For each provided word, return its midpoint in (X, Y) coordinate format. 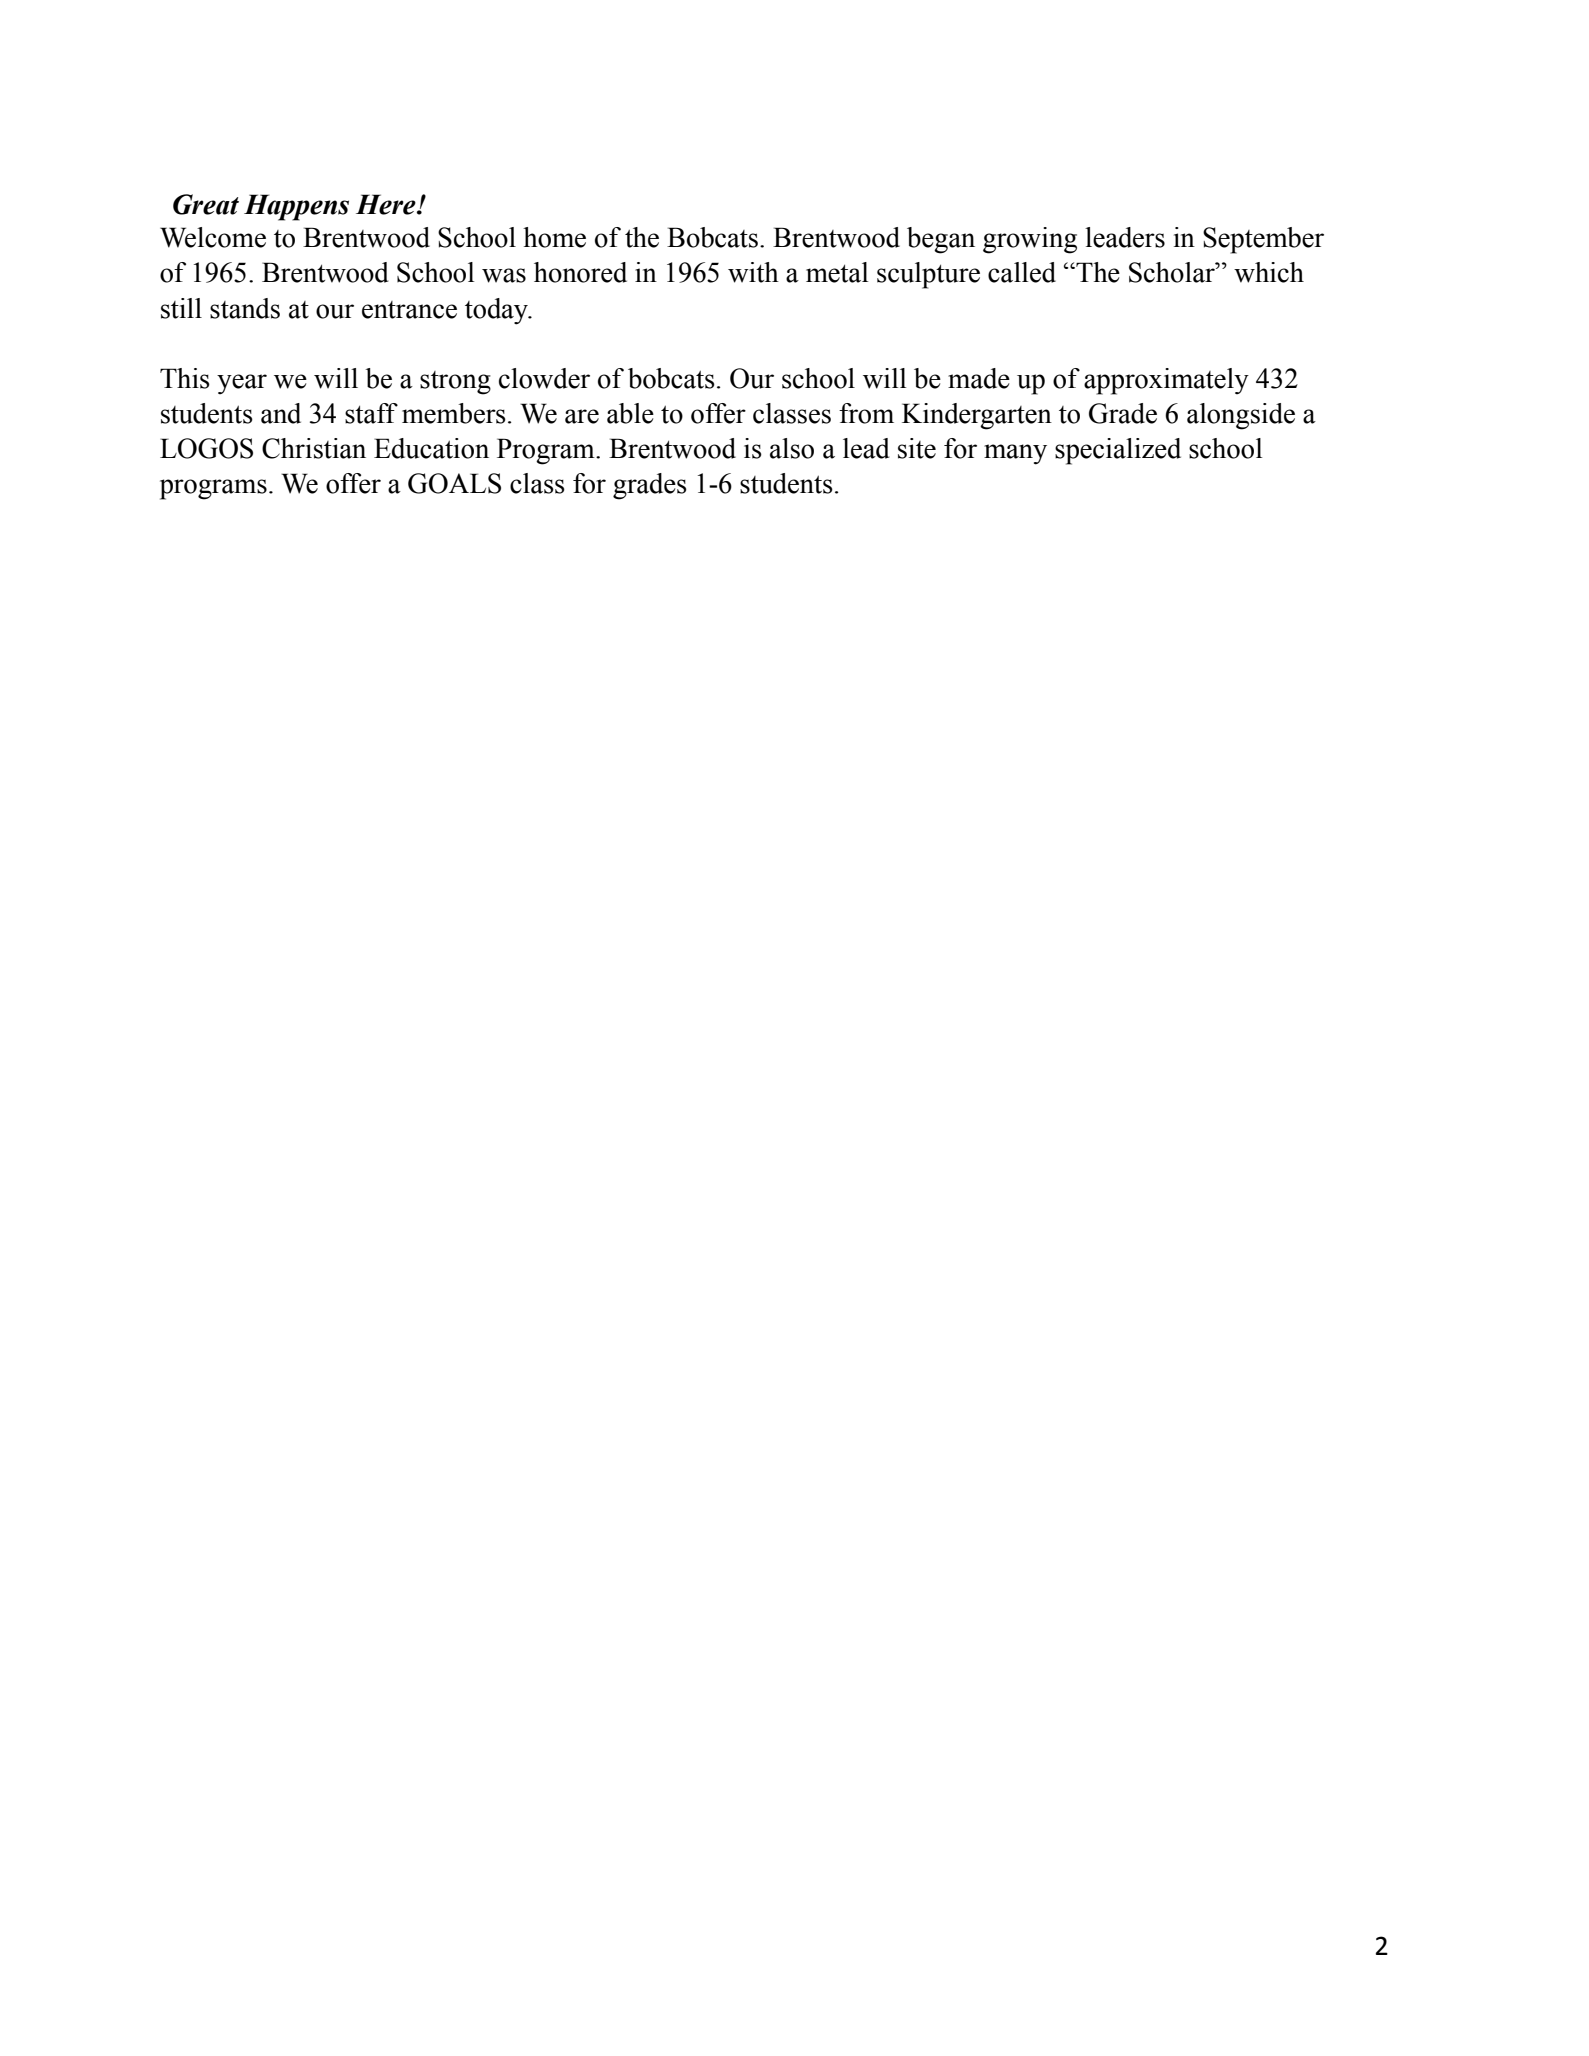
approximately (1166, 381)
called (1022, 272)
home (554, 237)
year (242, 384)
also (792, 448)
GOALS (454, 483)
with (753, 272)
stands (245, 308)
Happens (296, 207)
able (630, 413)
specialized (1118, 451)
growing (1030, 240)
